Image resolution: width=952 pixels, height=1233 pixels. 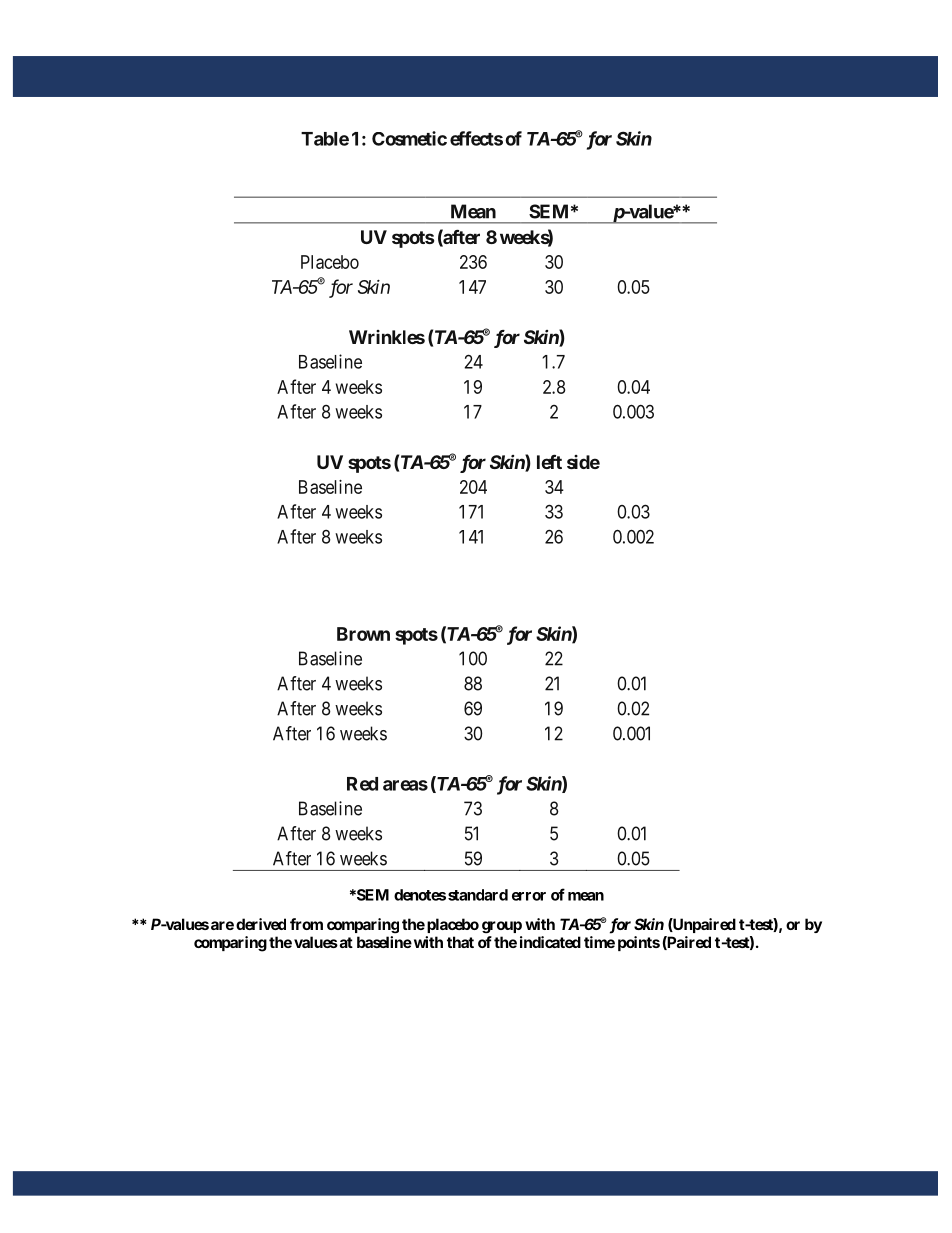 I want to click on that, so click(x=460, y=942).
